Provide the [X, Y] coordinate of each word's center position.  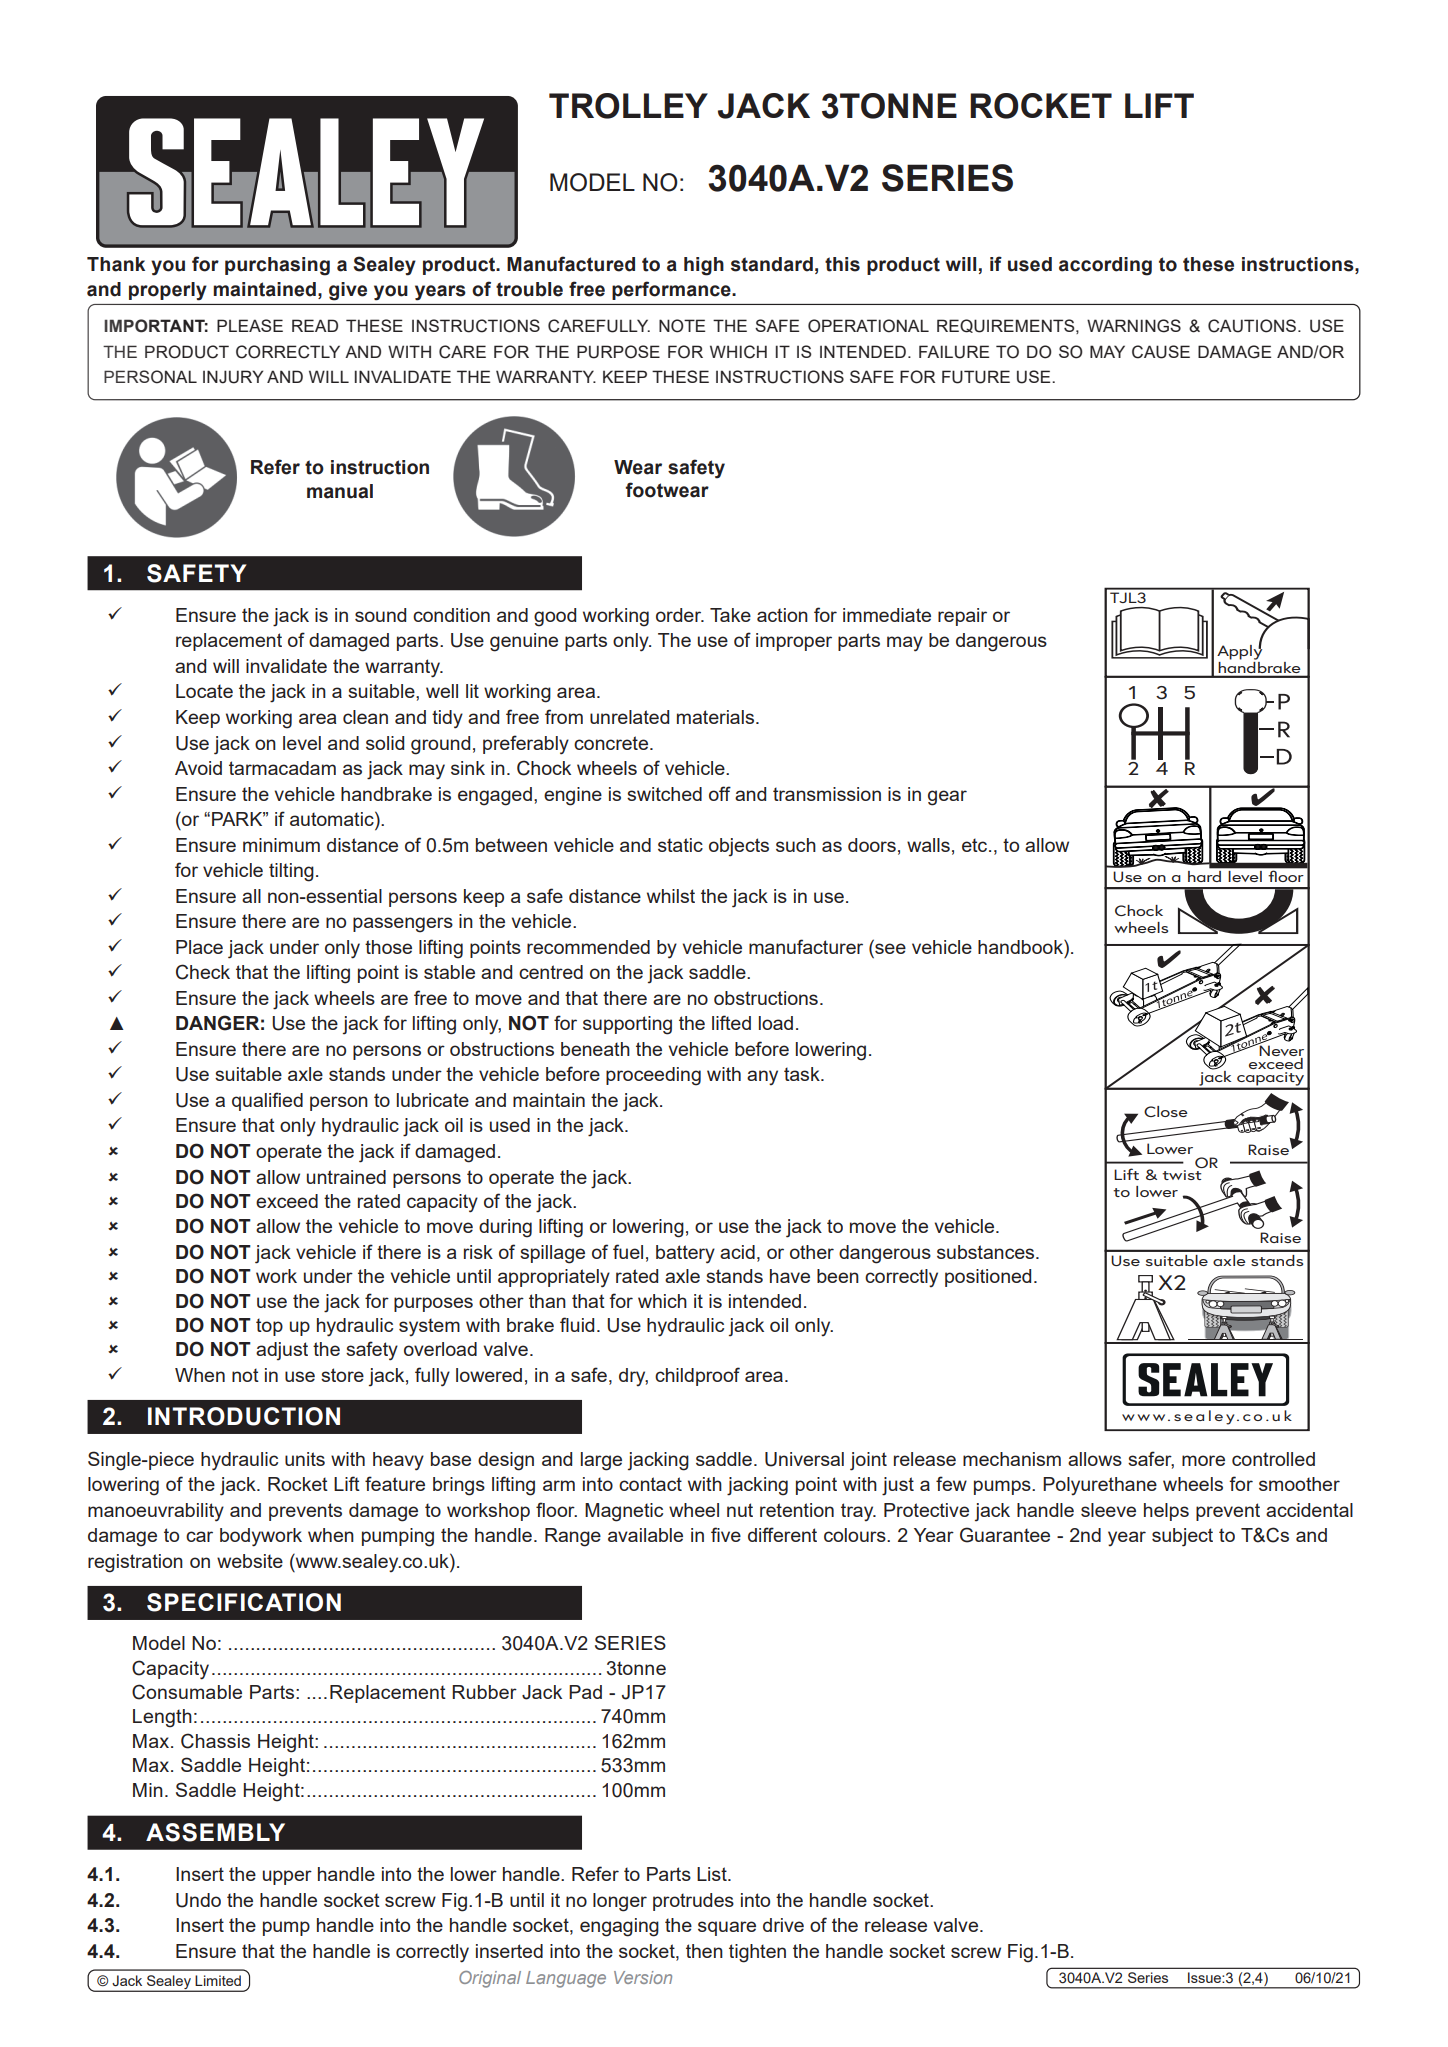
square [727, 1928]
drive [783, 1925]
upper [287, 1877]
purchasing [277, 266]
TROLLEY [628, 106]
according [1105, 266]
